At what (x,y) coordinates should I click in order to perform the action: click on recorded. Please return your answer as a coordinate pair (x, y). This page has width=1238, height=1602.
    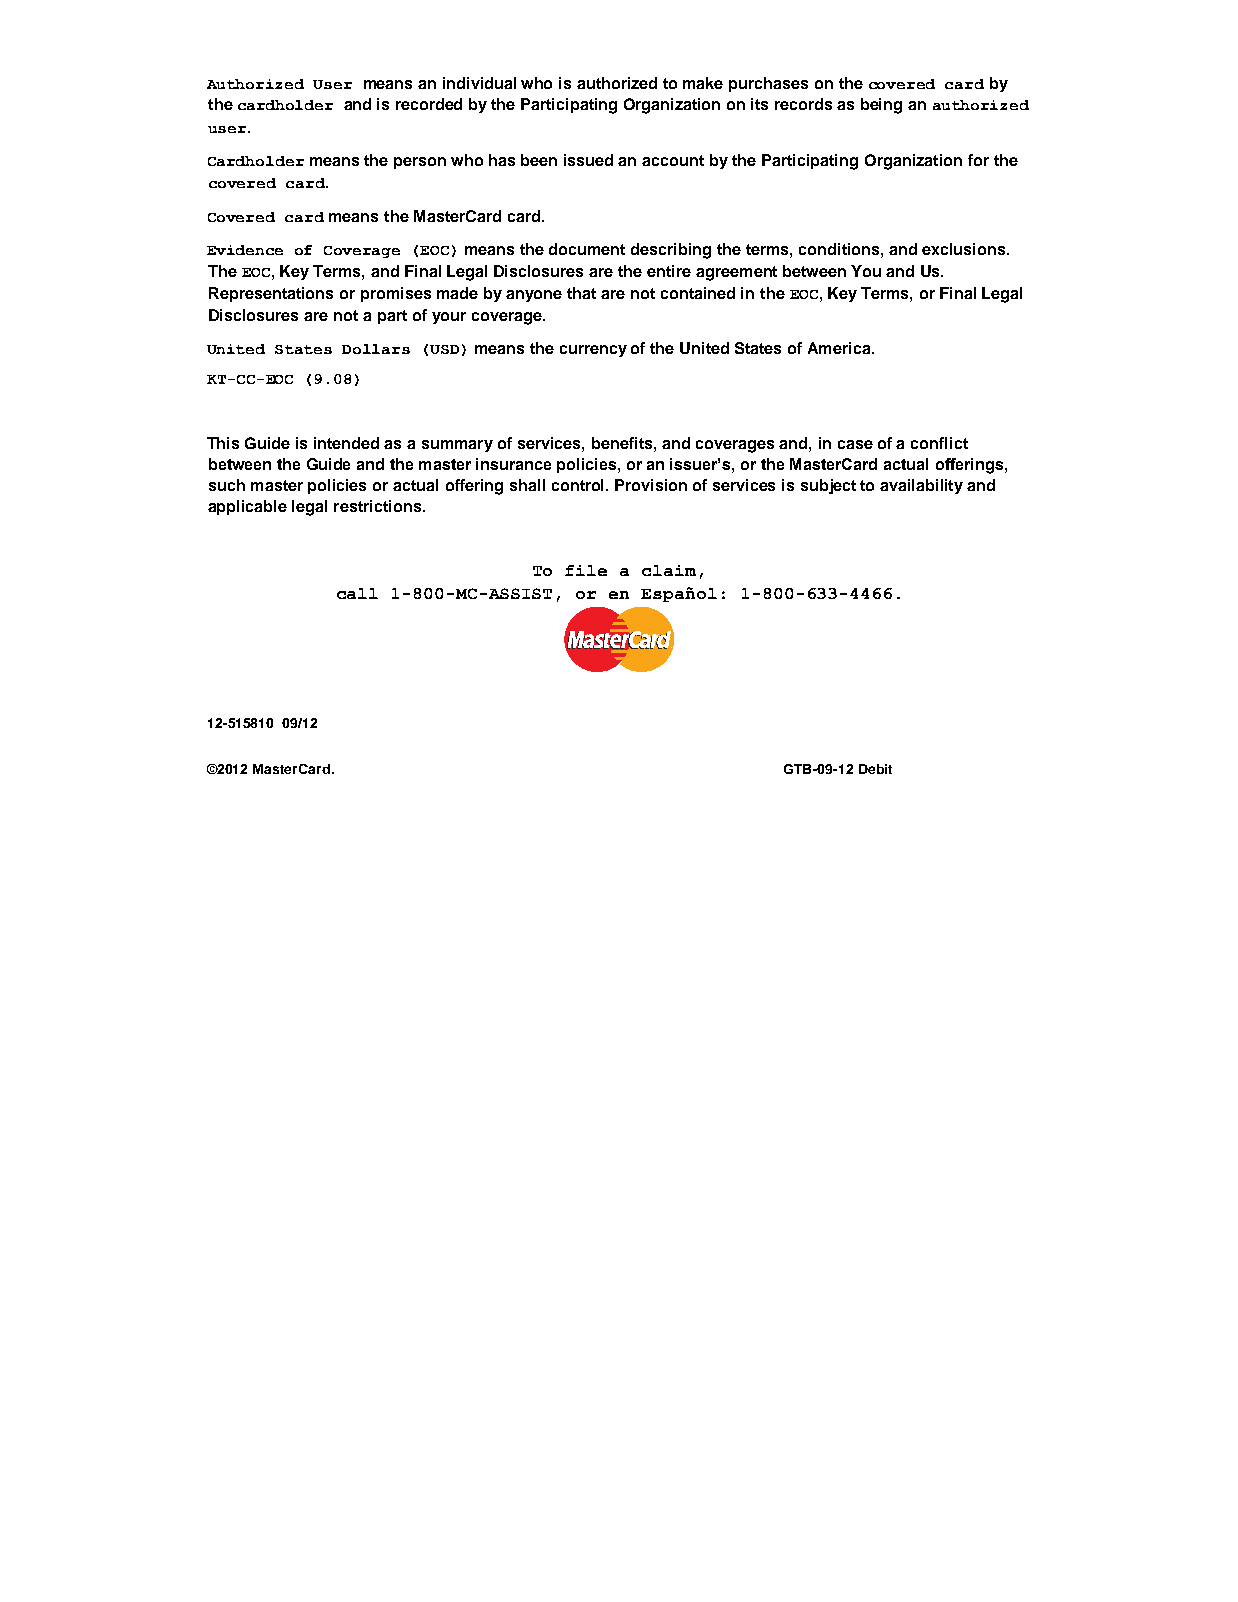
    Looking at the image, I should click on (429, 104).
